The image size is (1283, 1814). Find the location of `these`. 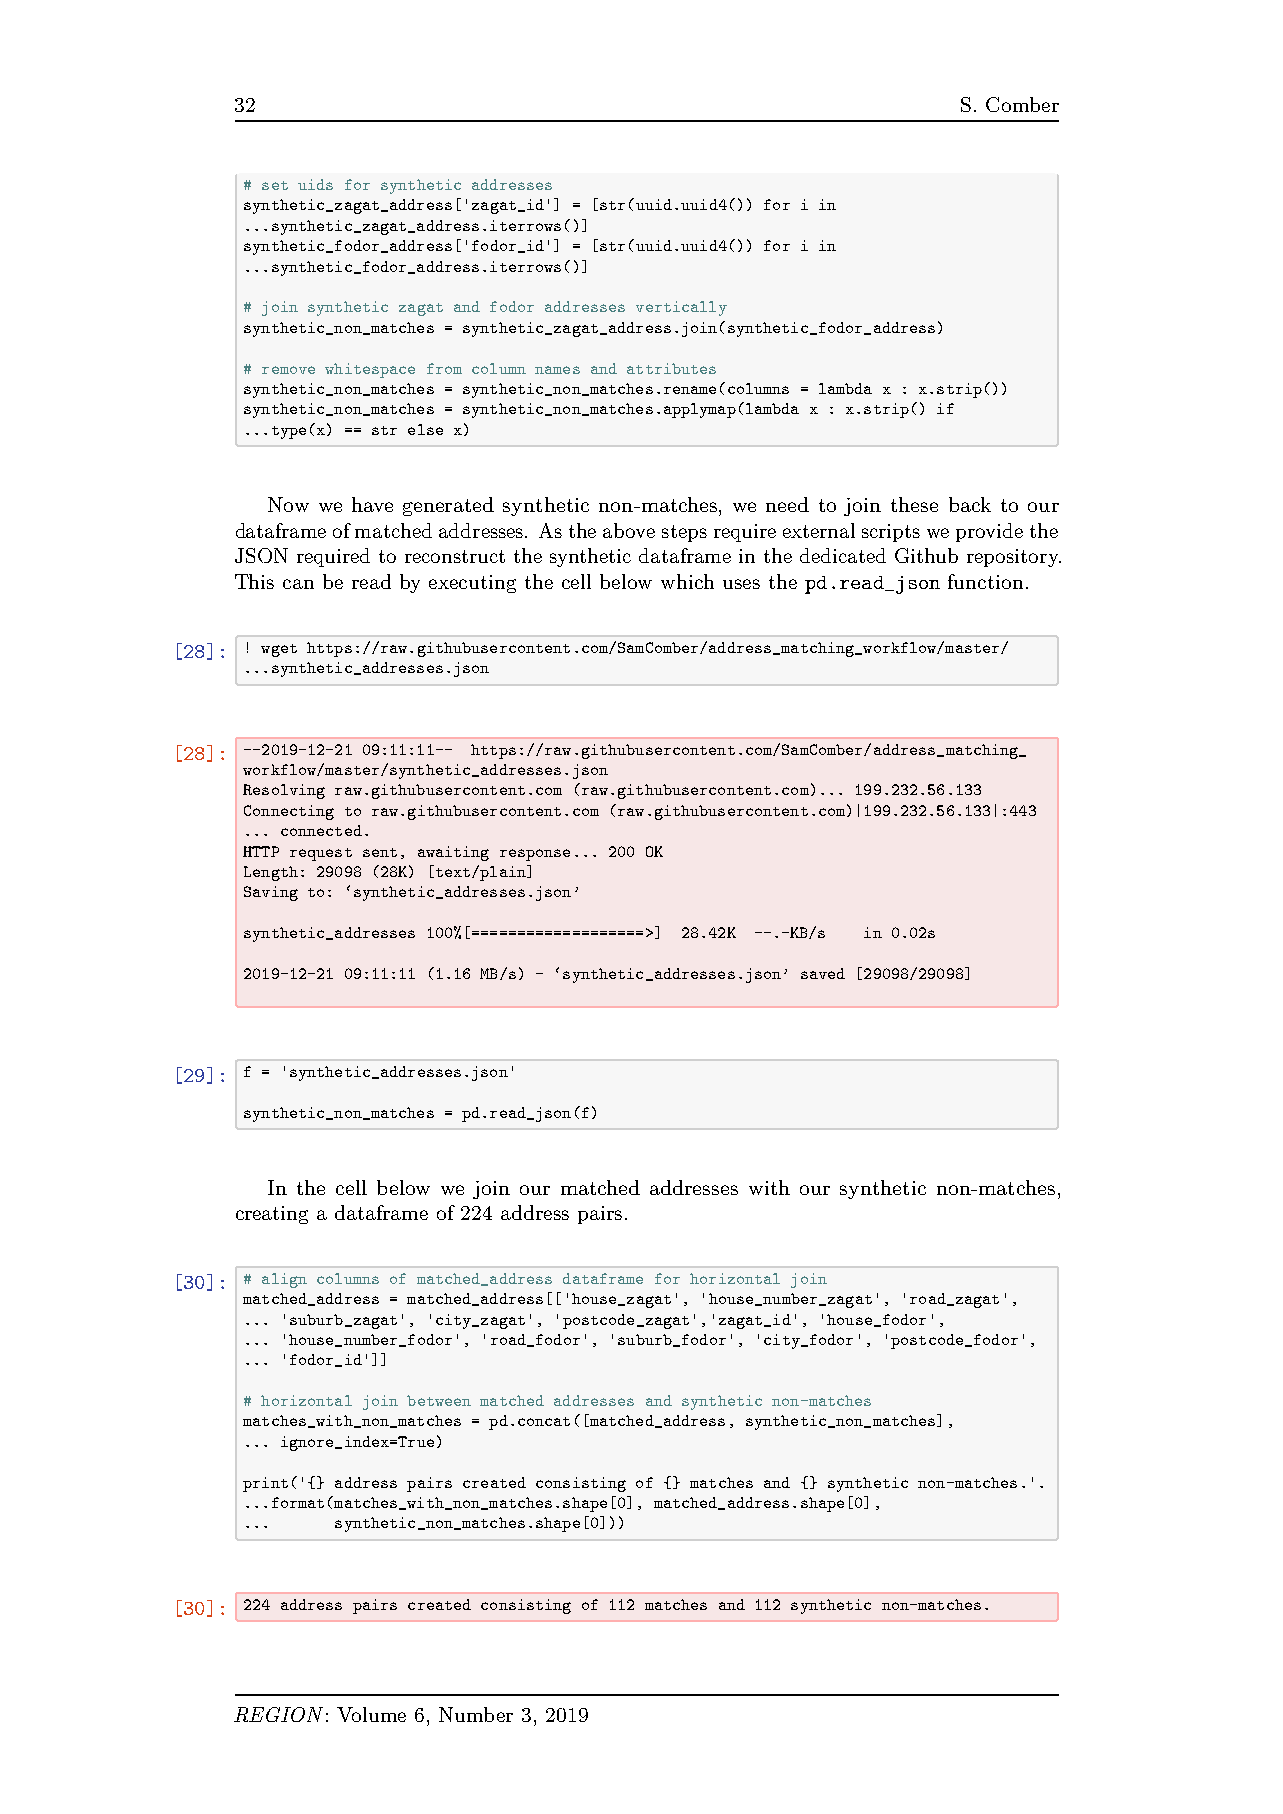

these is located at coordinates (914, 504).
